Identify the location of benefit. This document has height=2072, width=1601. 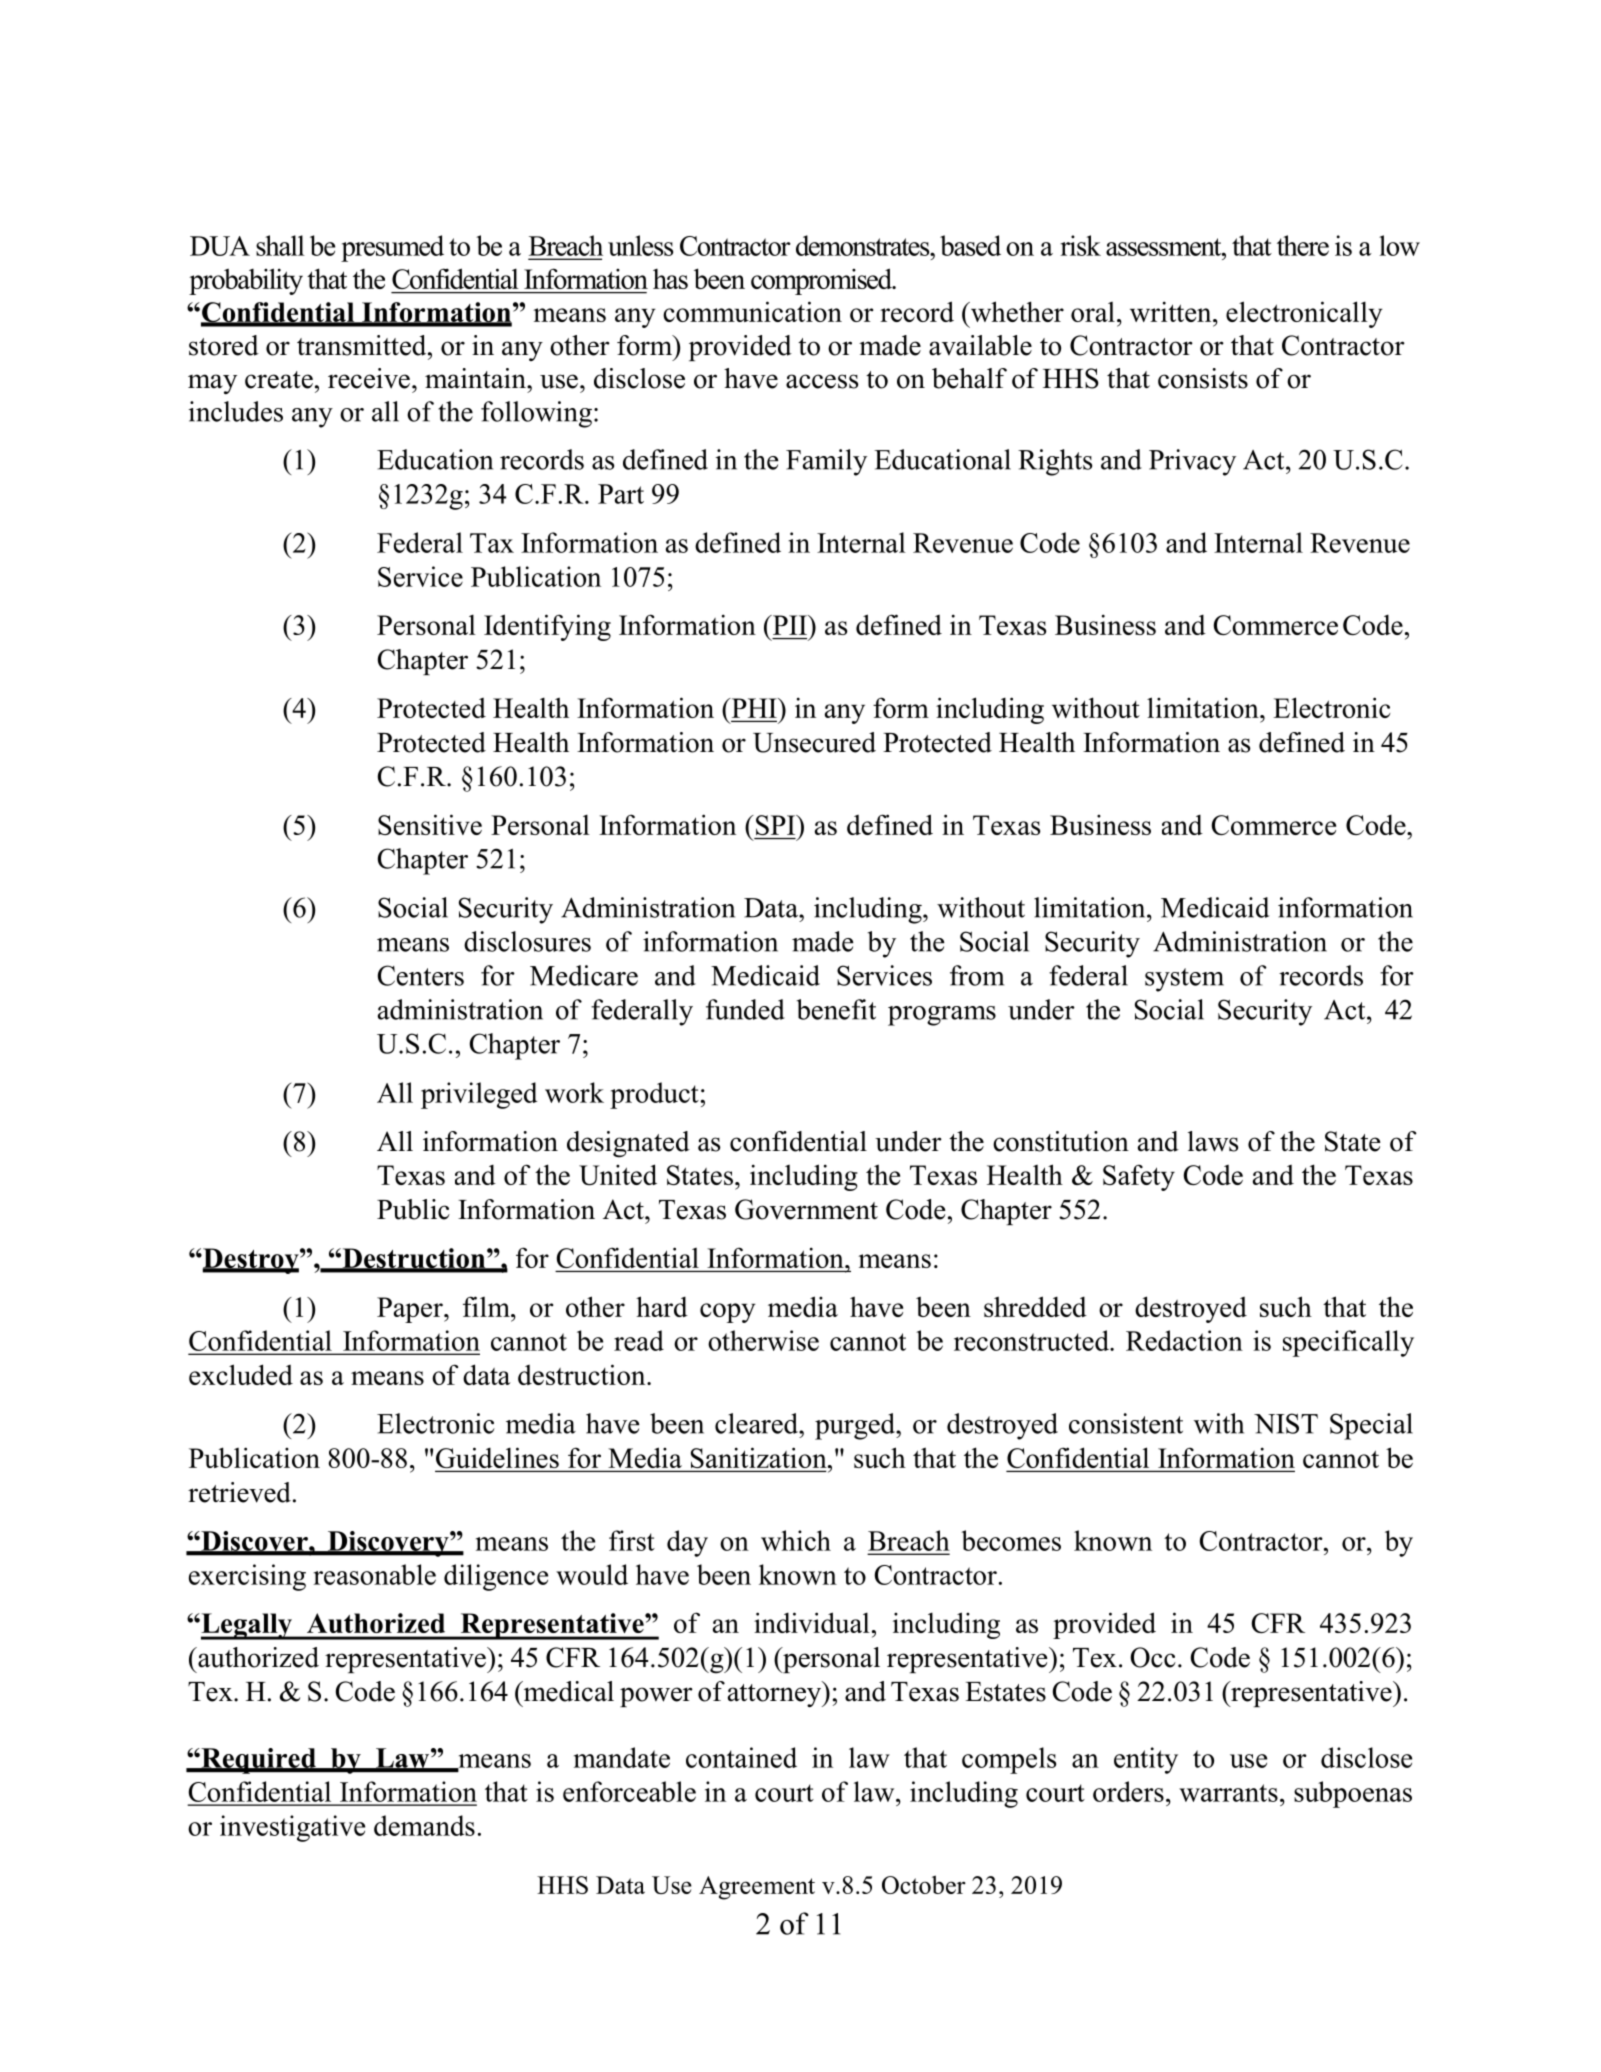
(836, 1009).
